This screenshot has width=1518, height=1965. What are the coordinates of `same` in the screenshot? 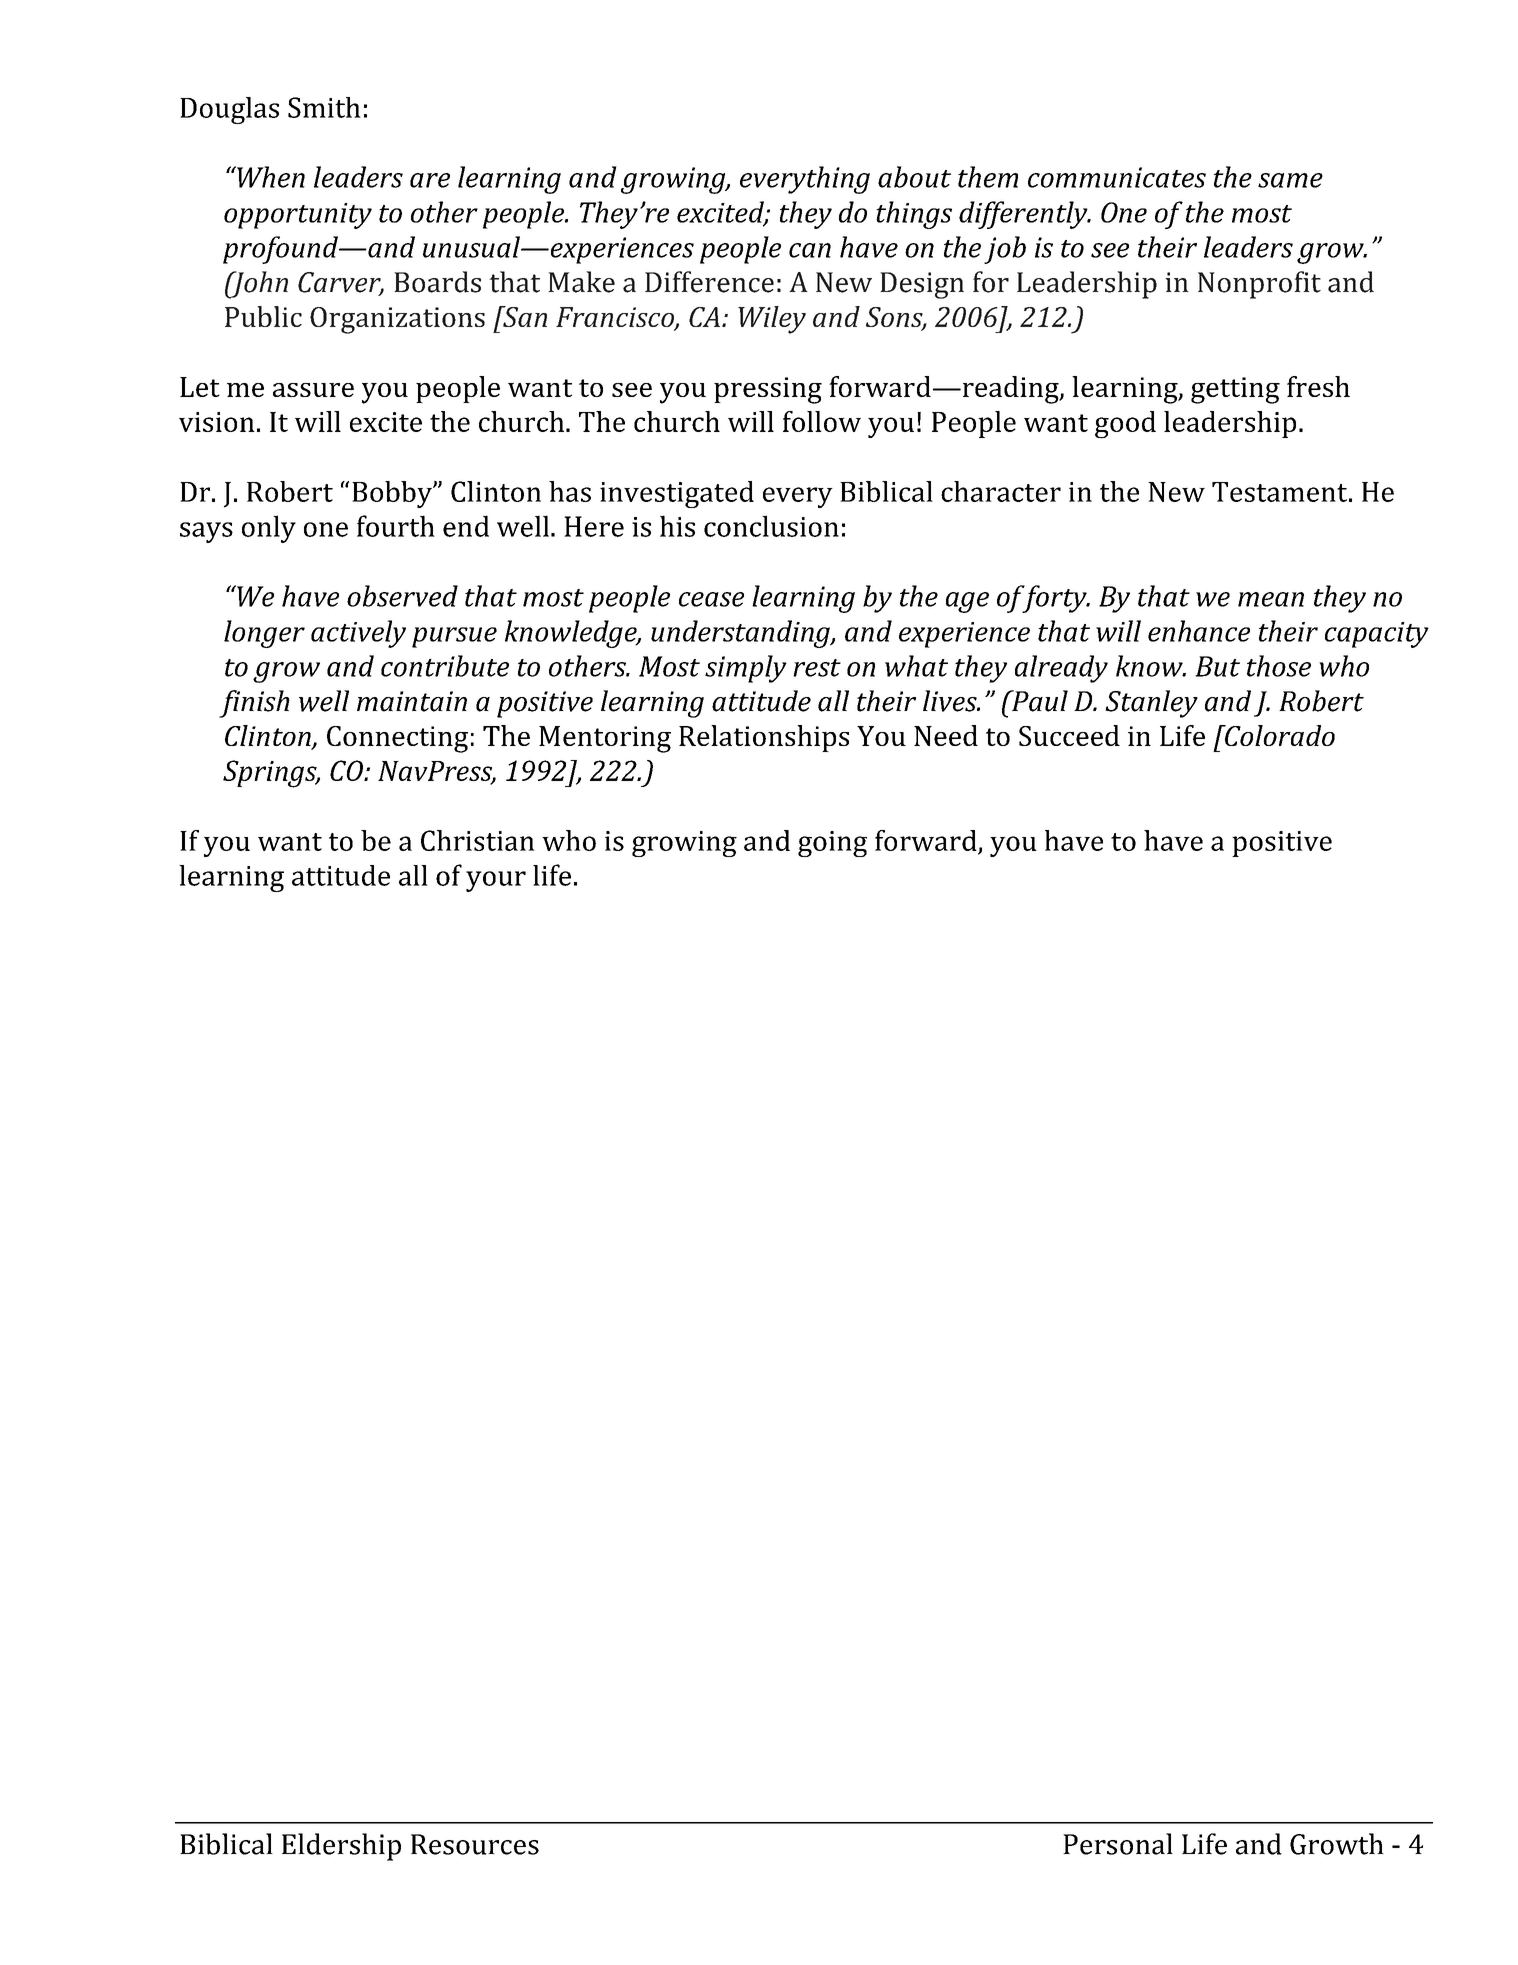 It's located at (1290, 180).
